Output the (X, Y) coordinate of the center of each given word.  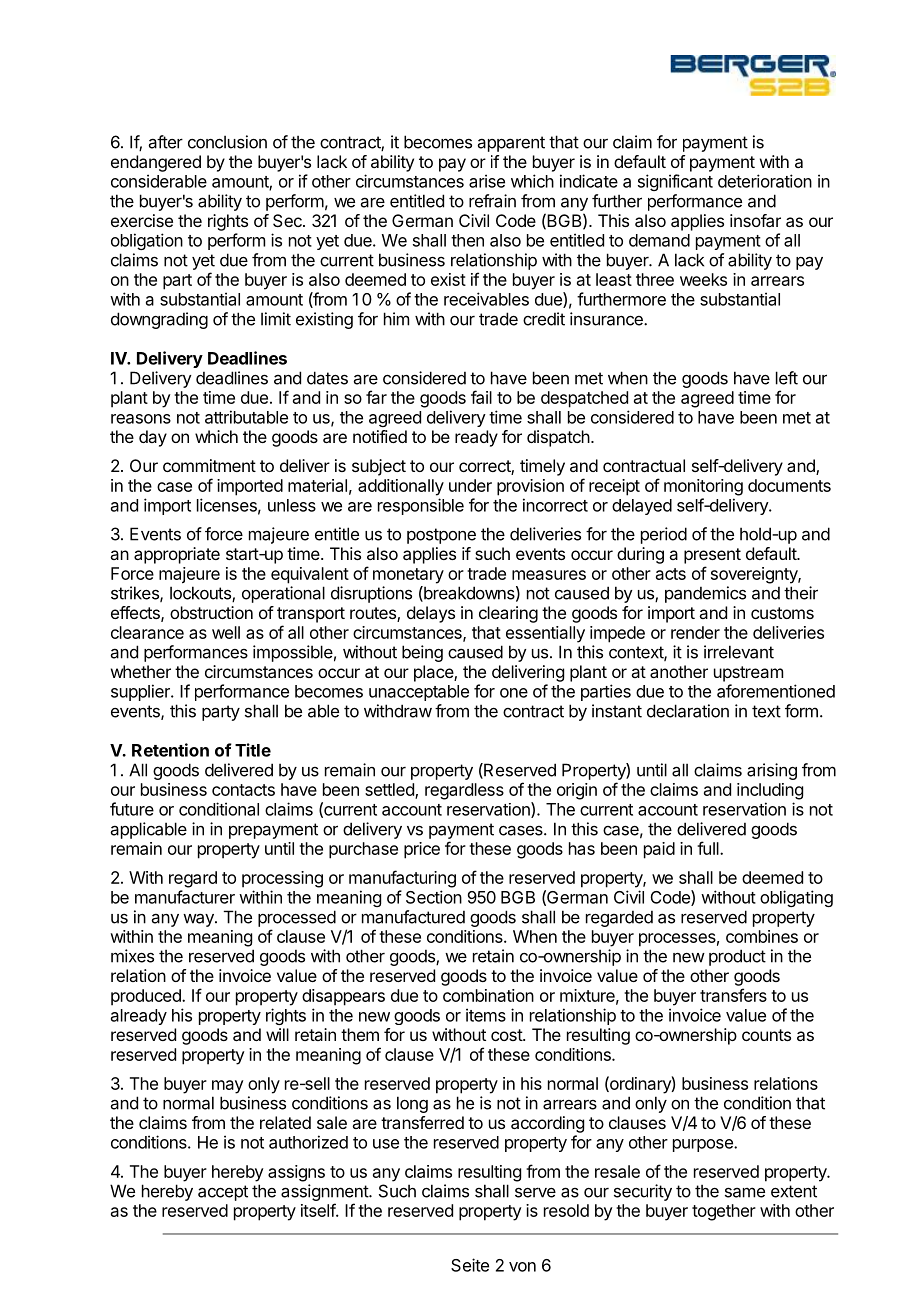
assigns (296, 1173)
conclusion (227, 142)
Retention (170, 750)
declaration (688, 711)
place (434, 673)
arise (487, 181)
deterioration (765, 181)
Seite (470, 1265)
